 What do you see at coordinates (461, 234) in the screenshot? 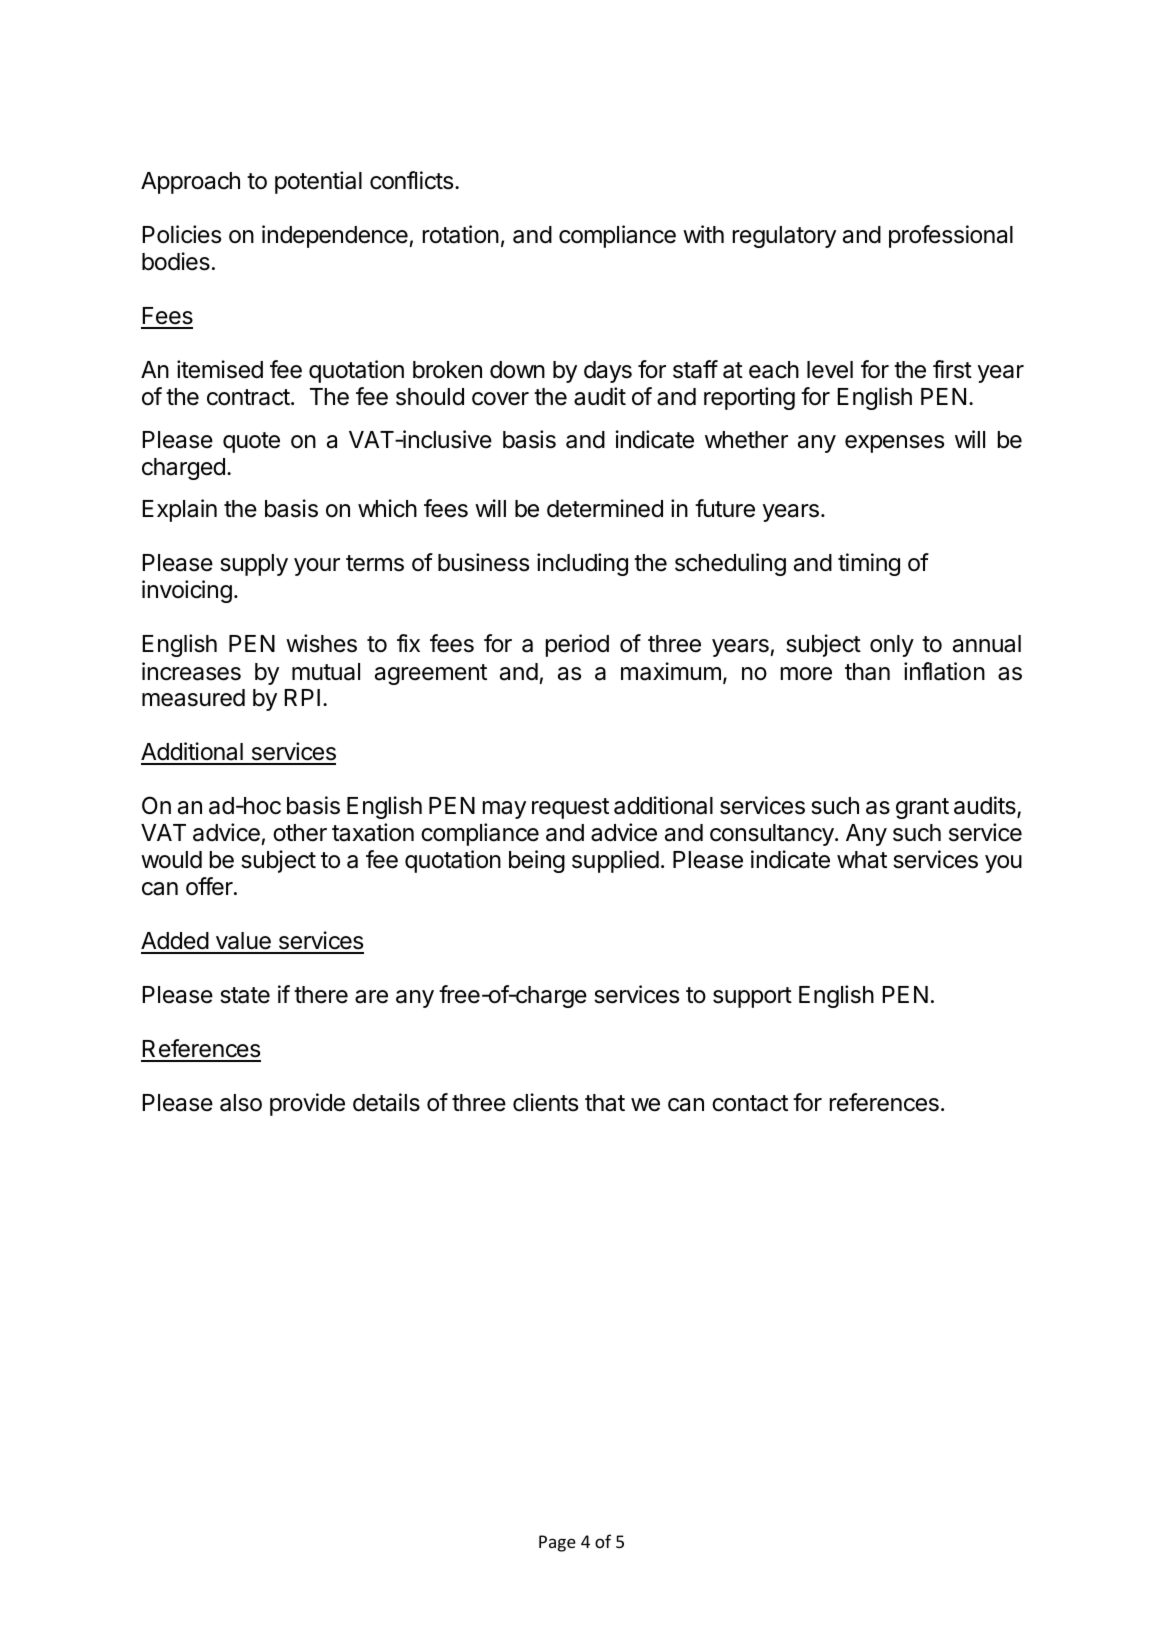
I see `rotation` at bounding box center [461, 234].
